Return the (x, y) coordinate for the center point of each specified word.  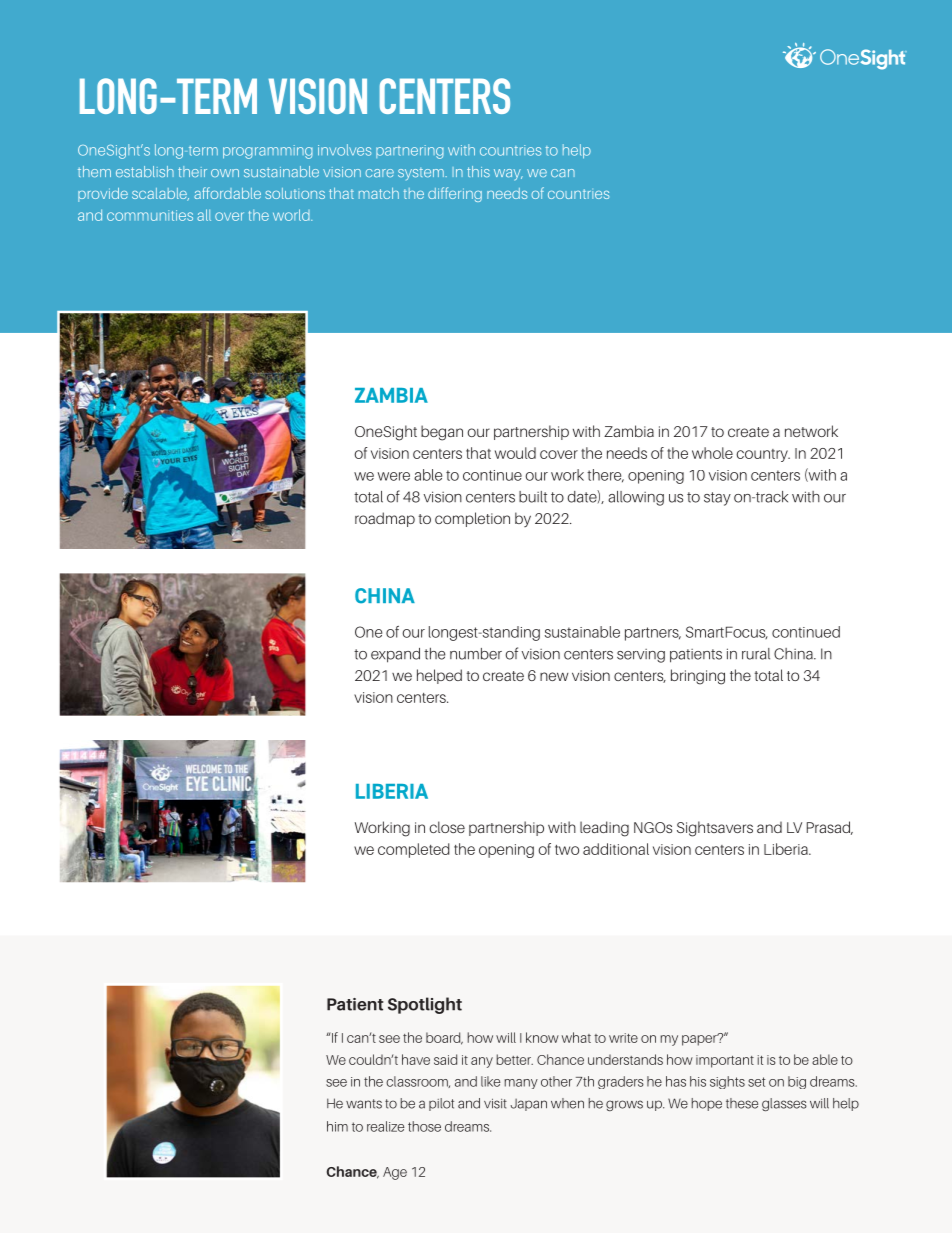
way (508, 175)
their (192, 171)
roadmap (385, 519)
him (337, 1126)
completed (414, 850)
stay (717, 499)
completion (472, 519)
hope (706, 1104)
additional (616, 849)
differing (455, 194)
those (424, 1126)
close (447, 827)
